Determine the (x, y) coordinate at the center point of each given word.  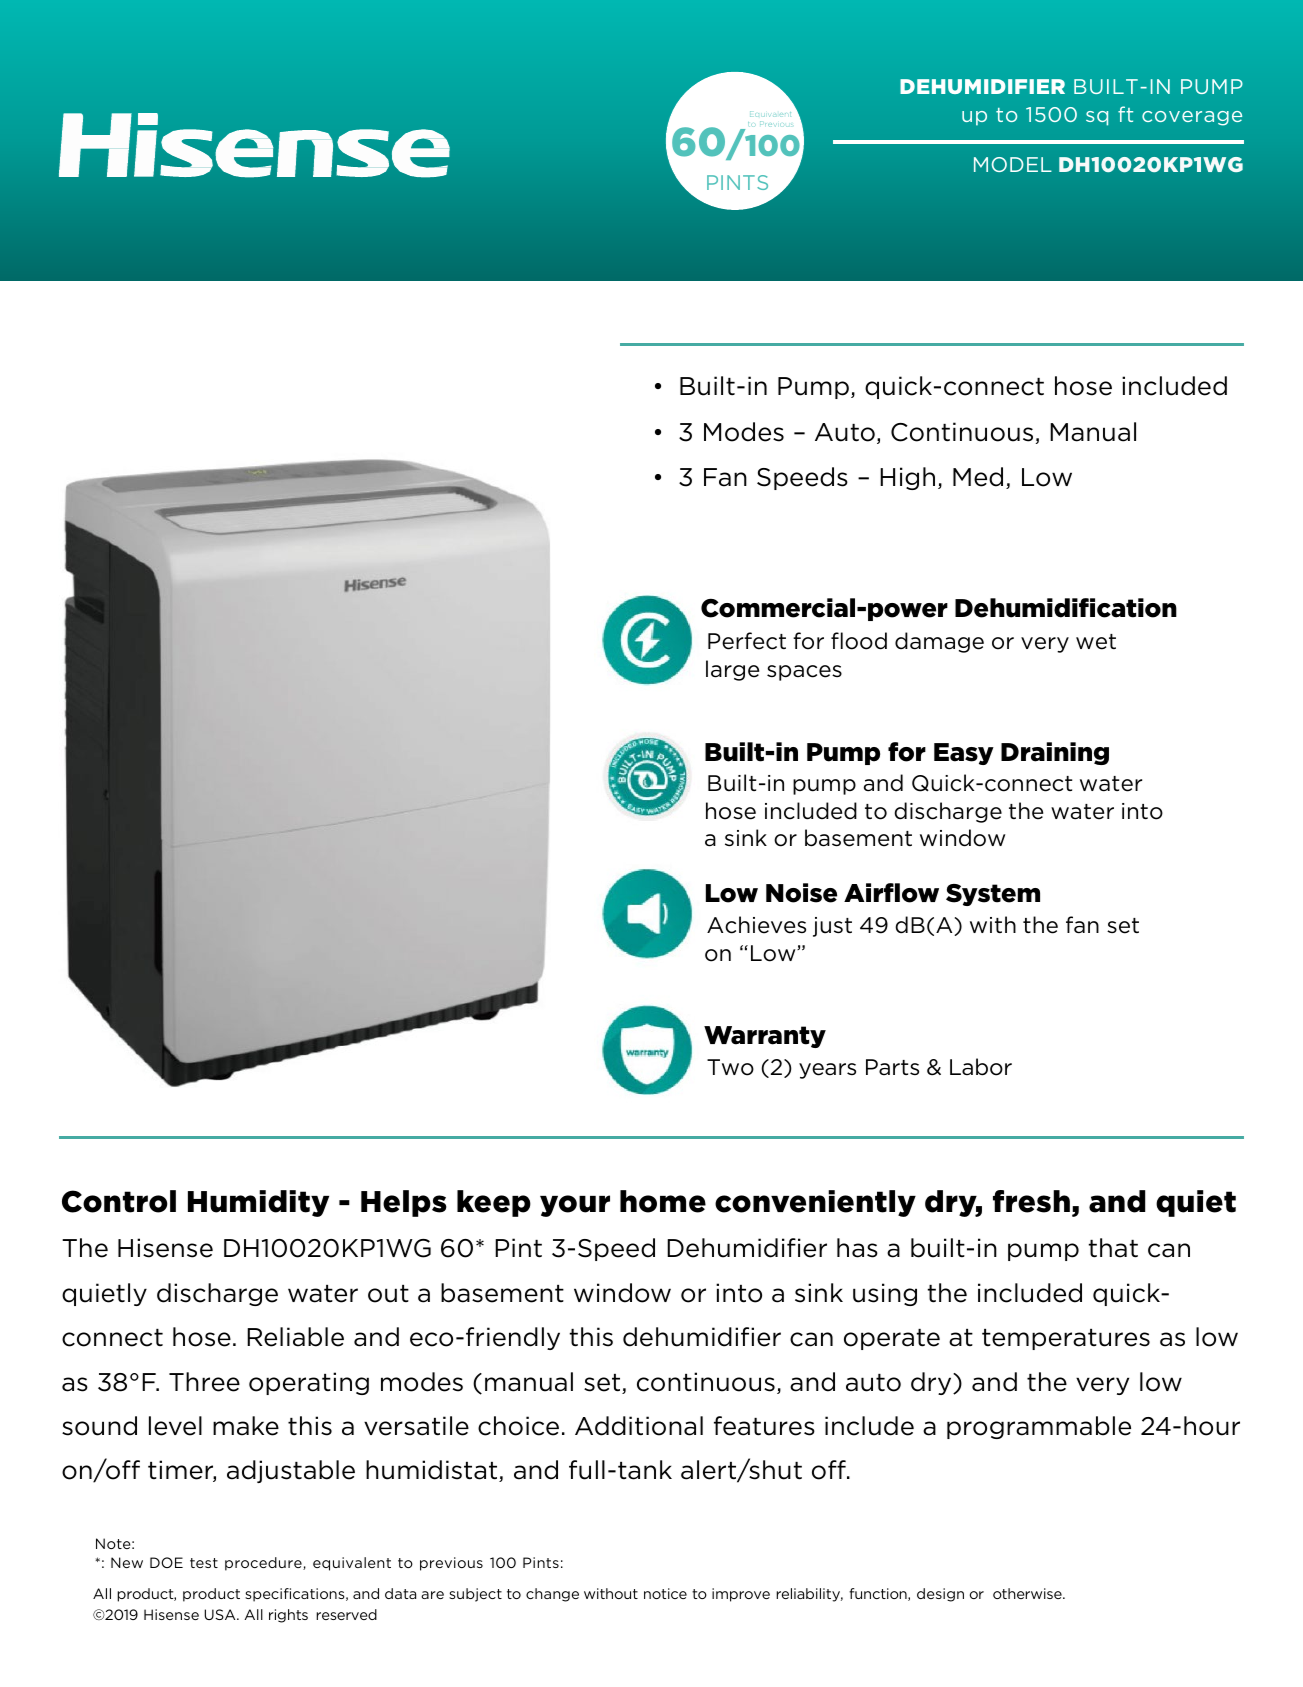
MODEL (1013, 164)
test (204, 1563)
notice (665, 1593)
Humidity (258, 1203)
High (907, 478)
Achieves (756, 925)
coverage (1192, 118)
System (993, 895)
